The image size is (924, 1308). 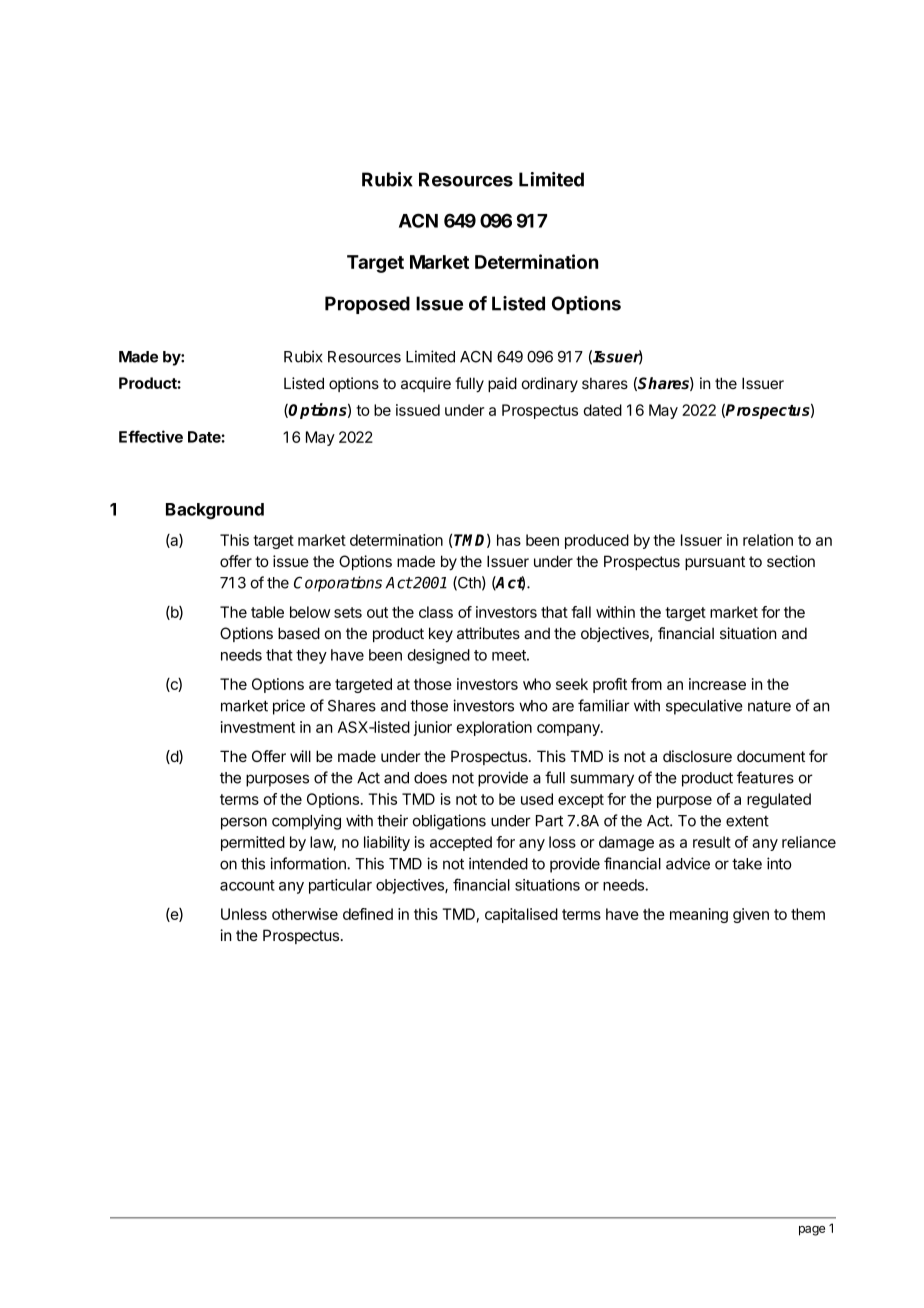 I want to click on Proposed, so click(x=367, y=305).
